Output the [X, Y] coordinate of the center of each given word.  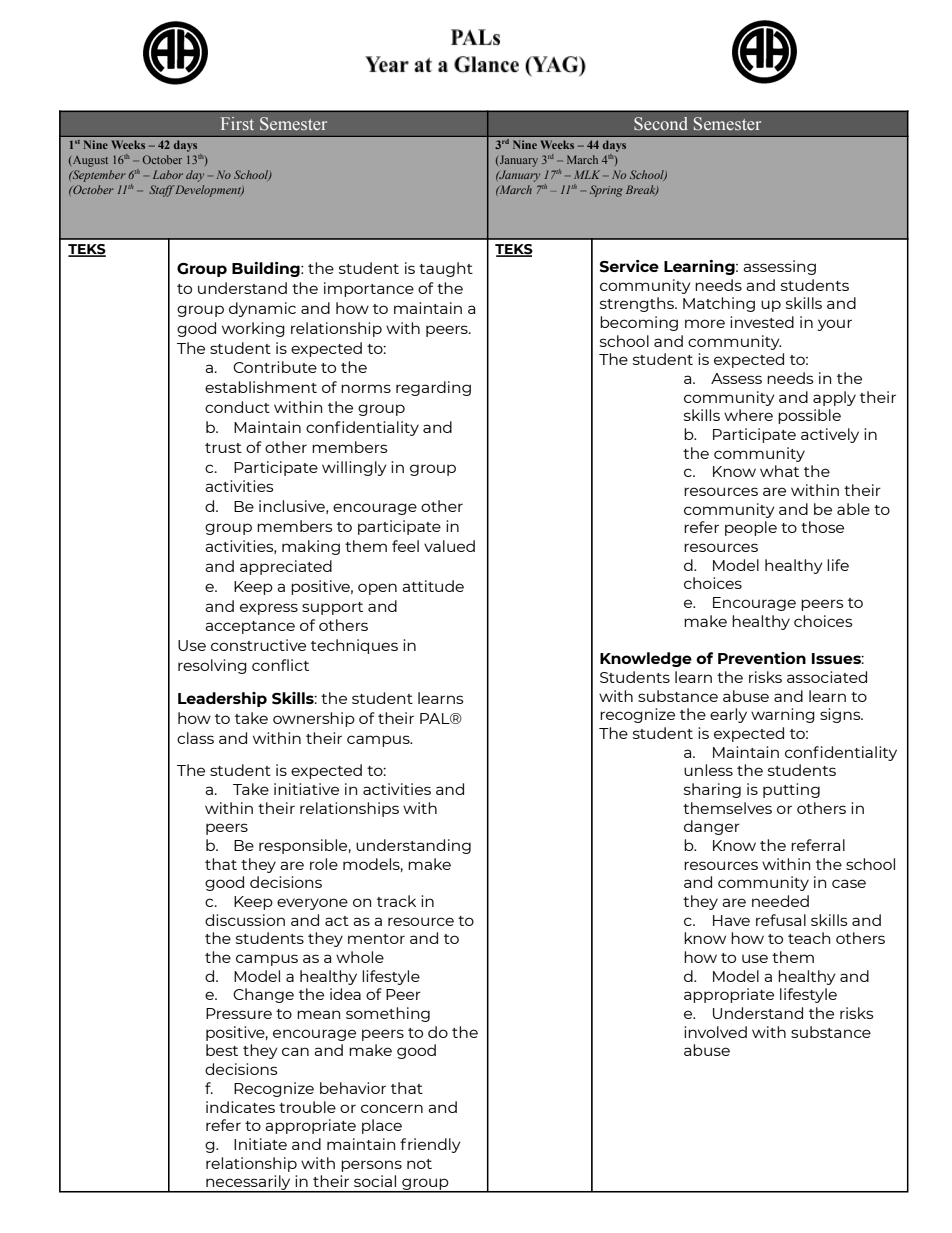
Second [661, 123]
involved [715, 1032]
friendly [430, 1145]
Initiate [260, 1144]
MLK [587, 174]
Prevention [762, 658]
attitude [433, 586]
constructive [258, 645]
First [237, 123]
